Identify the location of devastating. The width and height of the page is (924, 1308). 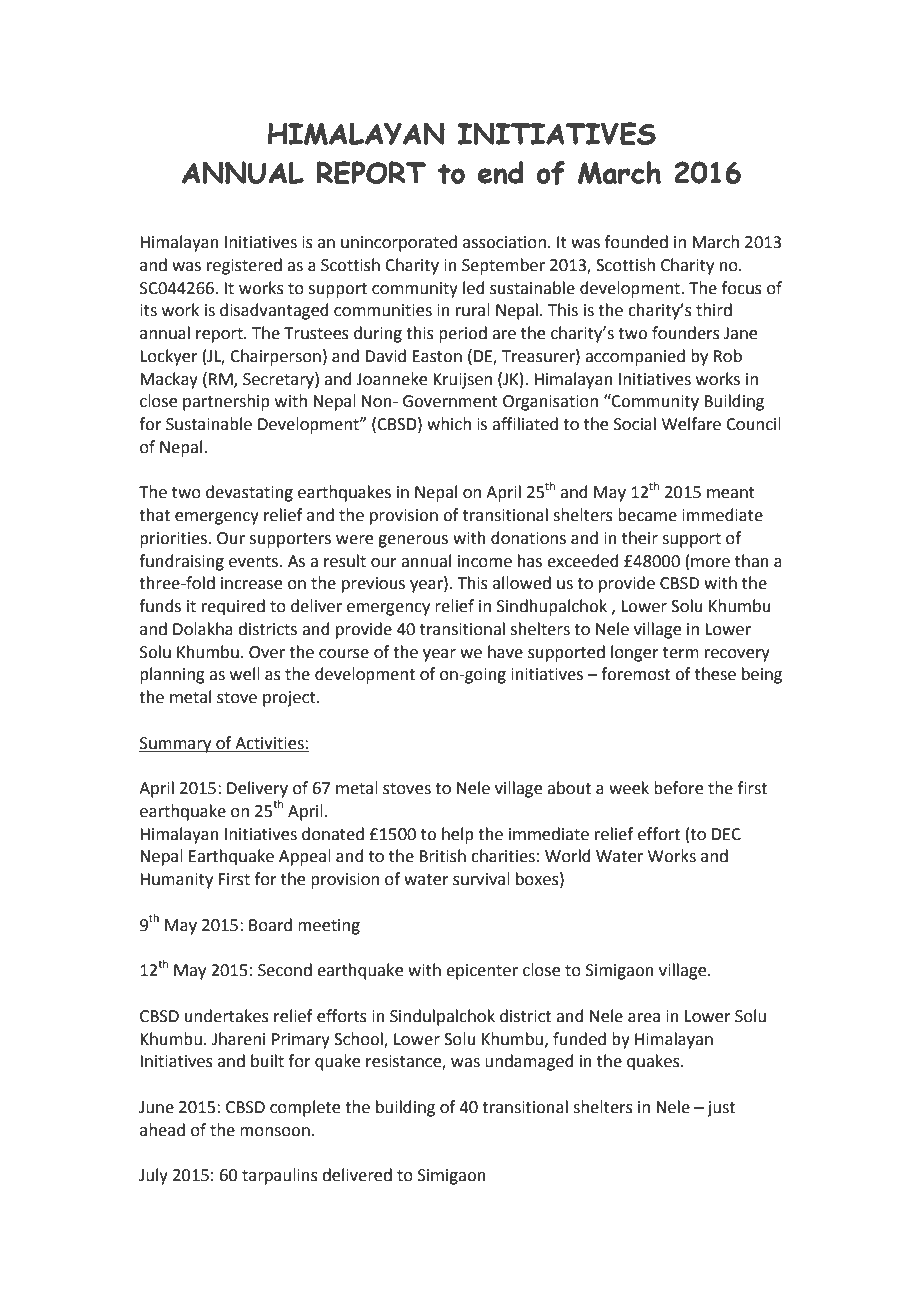
(249, 493).
